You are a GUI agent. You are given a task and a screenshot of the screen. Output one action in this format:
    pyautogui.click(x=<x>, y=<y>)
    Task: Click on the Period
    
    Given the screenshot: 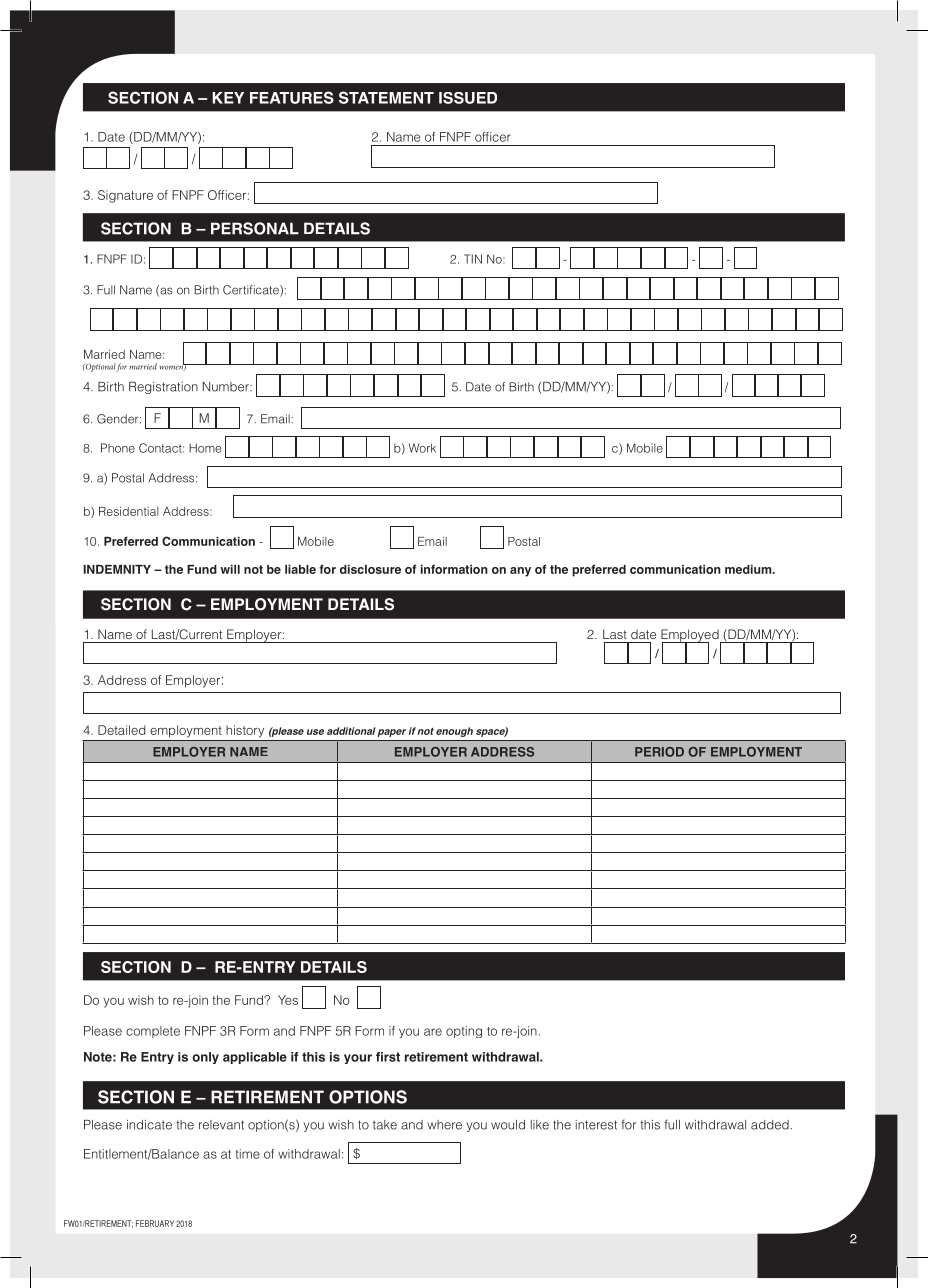 What is the action you would take?
    pyautogui.click(x=659, y=752)
